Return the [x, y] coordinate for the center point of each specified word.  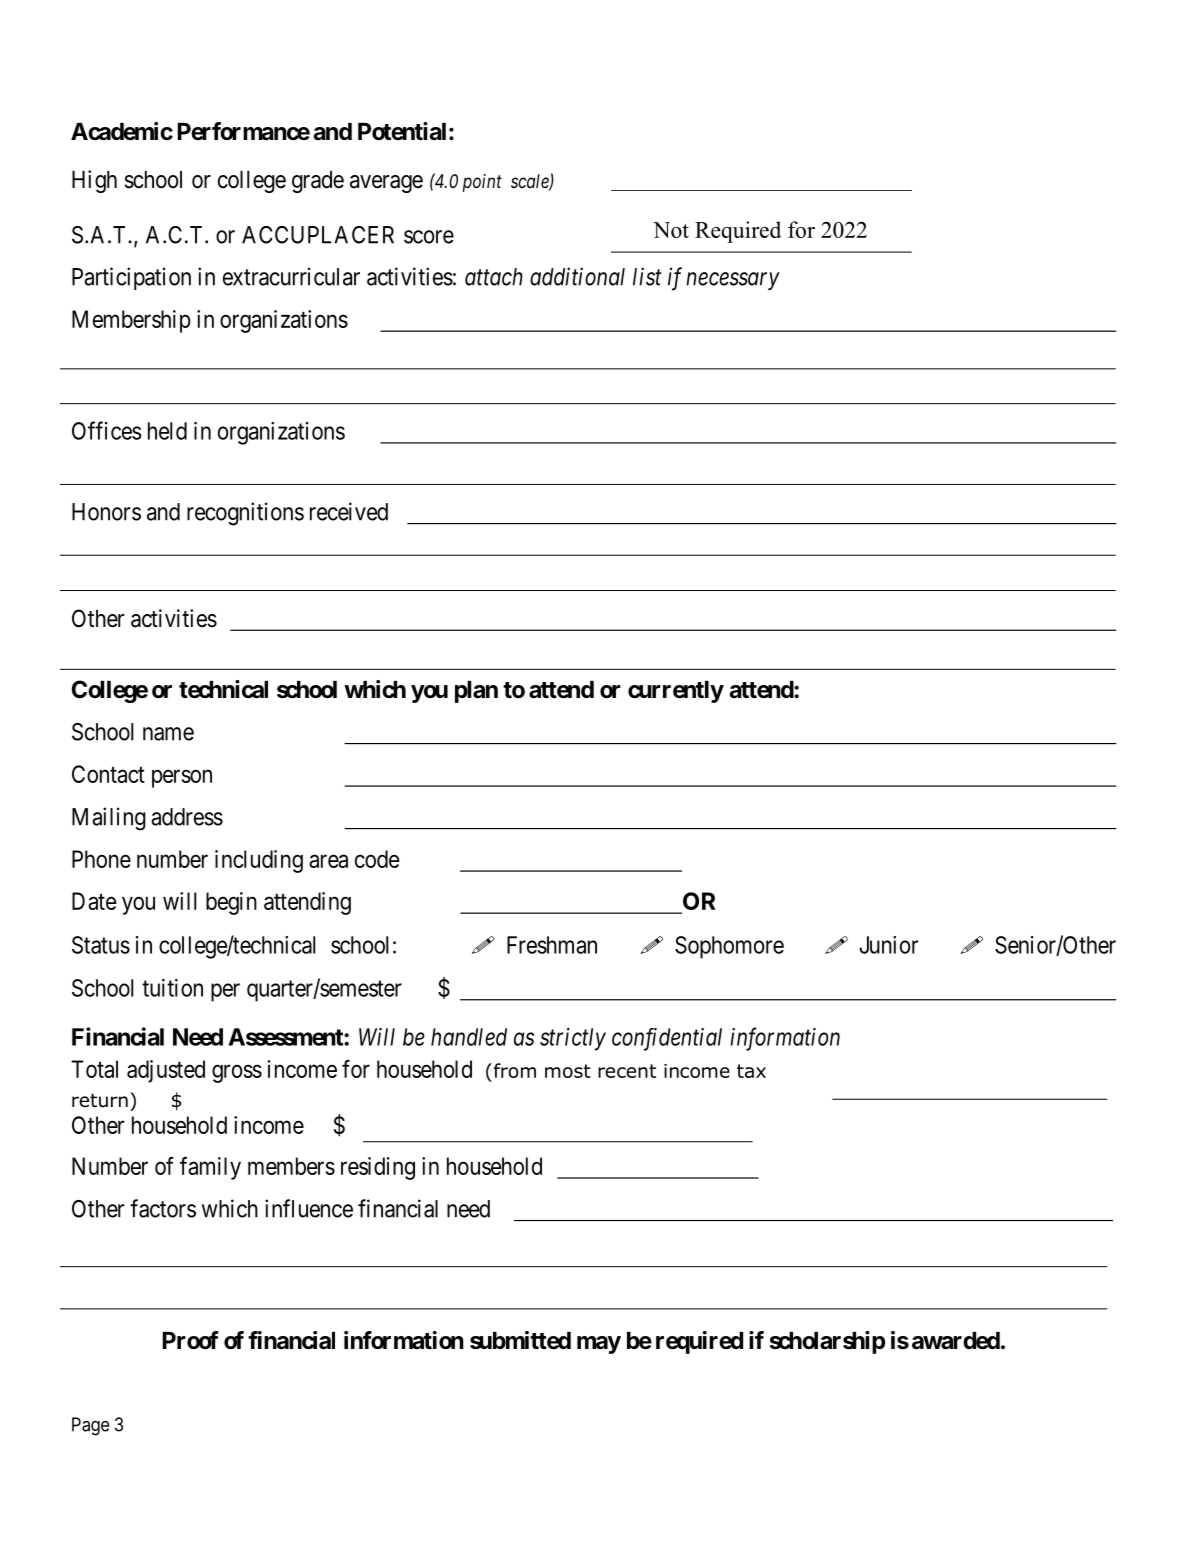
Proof [191, 1340]
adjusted [166, 1071]
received [349, 511]
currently [676, 692]
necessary [733, 281]
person [182, 778]
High [94, 181]
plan [476, 692]
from [513, 1070]
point [482, 183]
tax [751, 1071]
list [647, 276]
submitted [520, 1340]
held [167, 431]
